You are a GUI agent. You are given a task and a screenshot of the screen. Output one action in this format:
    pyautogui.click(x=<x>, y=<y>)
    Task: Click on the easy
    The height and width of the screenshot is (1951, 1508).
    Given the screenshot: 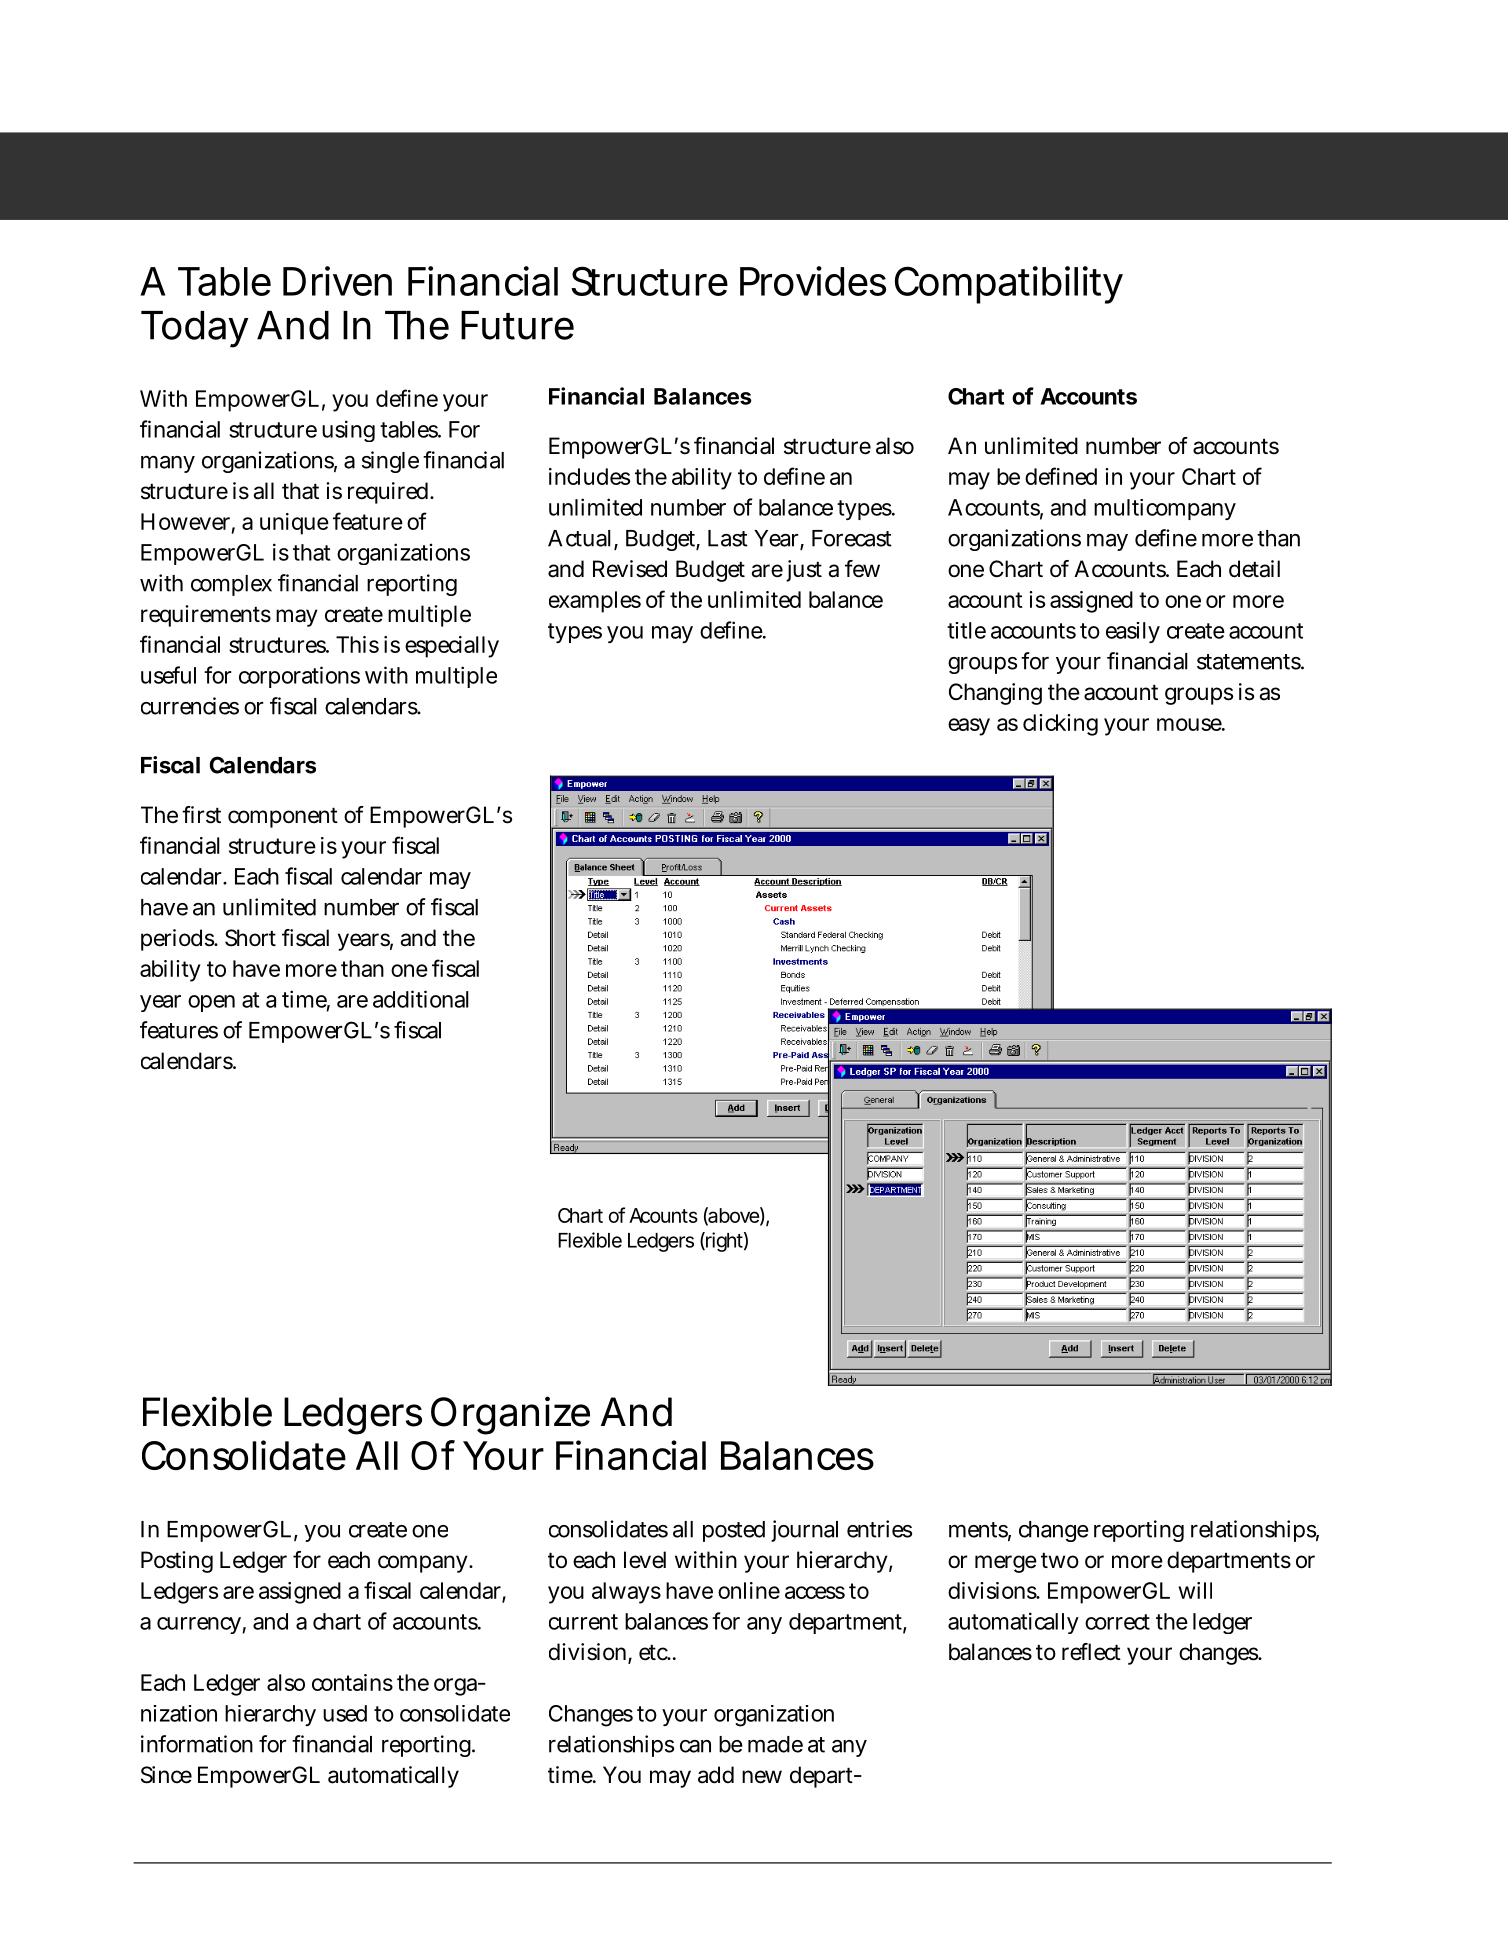 What is the action you would take?
    pyautogui.click(x=969, y=727)
